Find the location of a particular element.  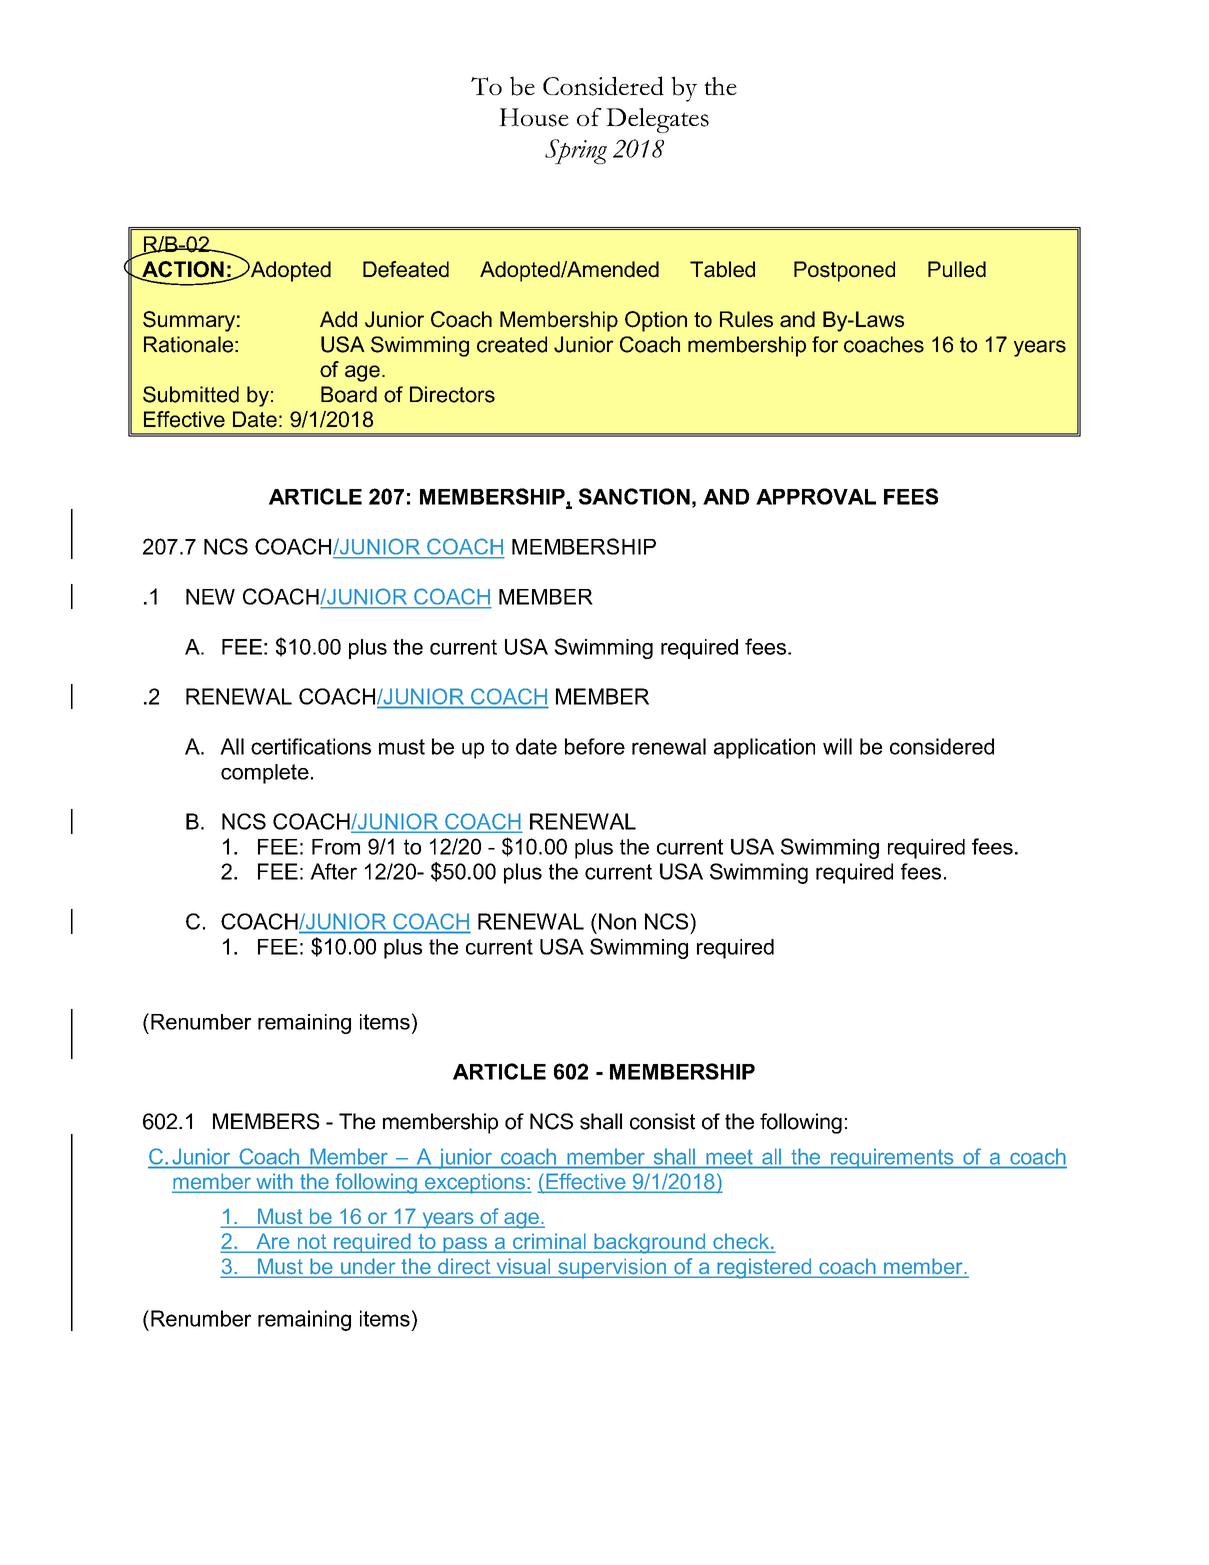

before is located at coordinates (595, 746).
